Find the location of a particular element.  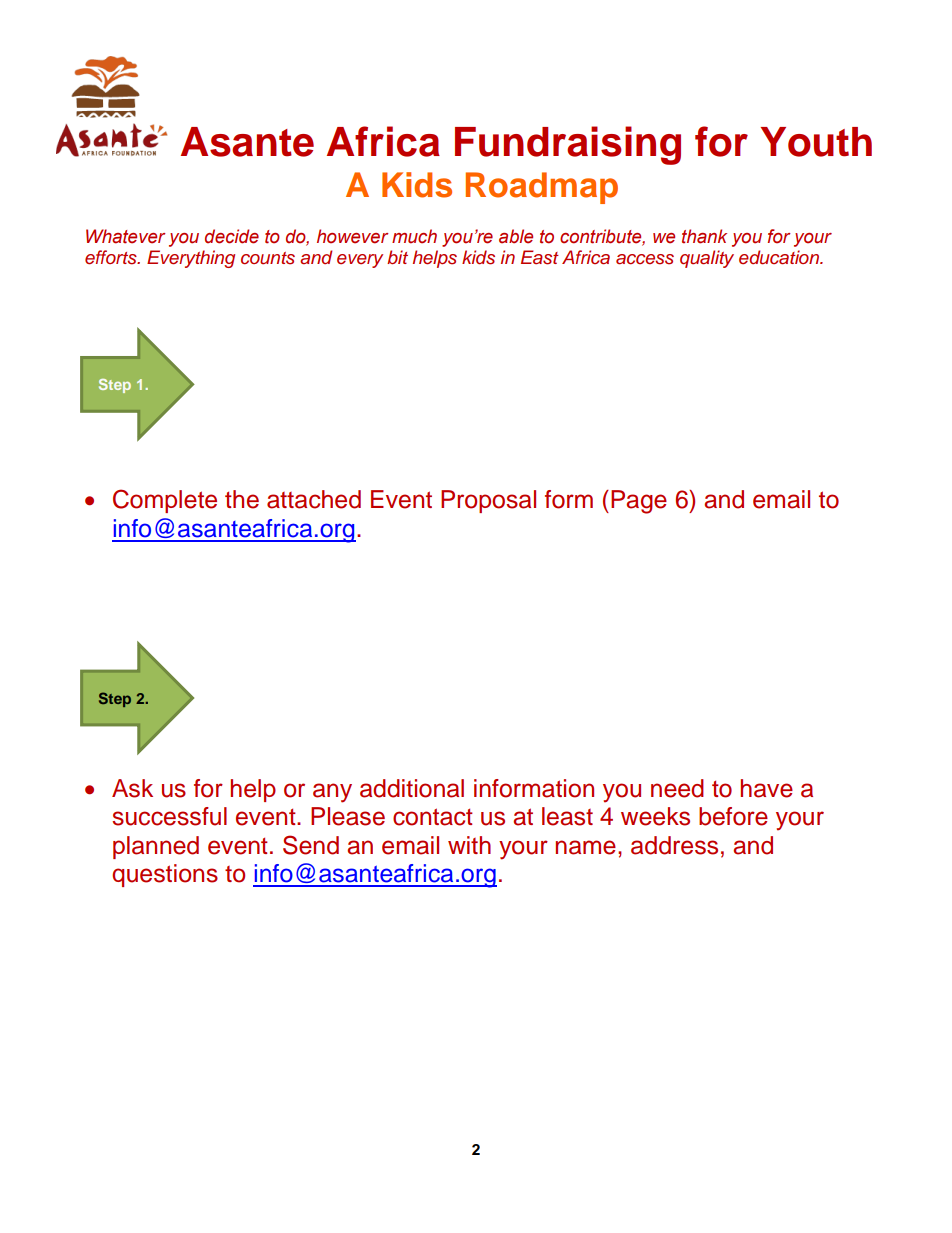

Youth is located at coordinates (816, 142).
